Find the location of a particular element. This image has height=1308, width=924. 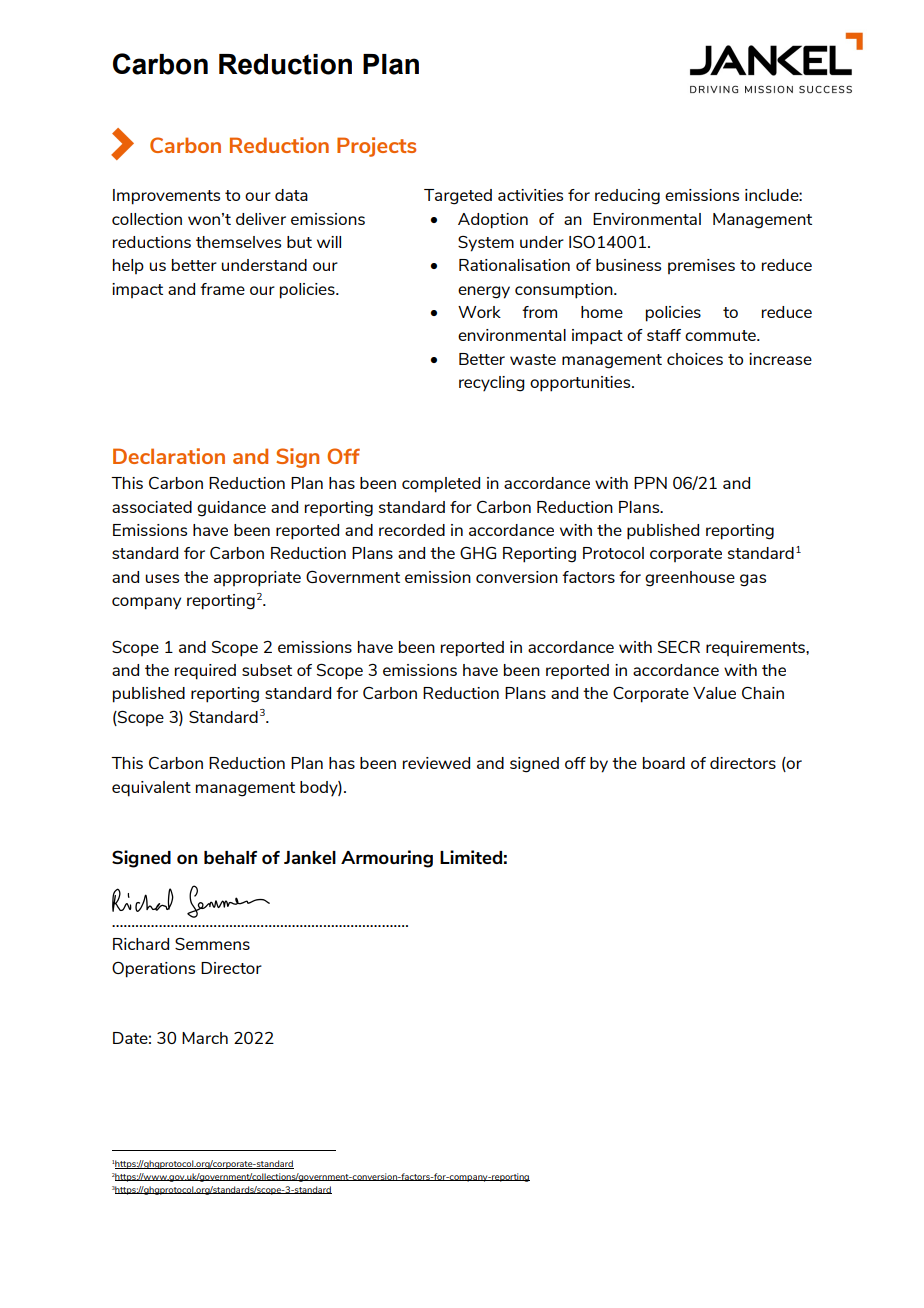

board is located at coordinates (664, 763).
